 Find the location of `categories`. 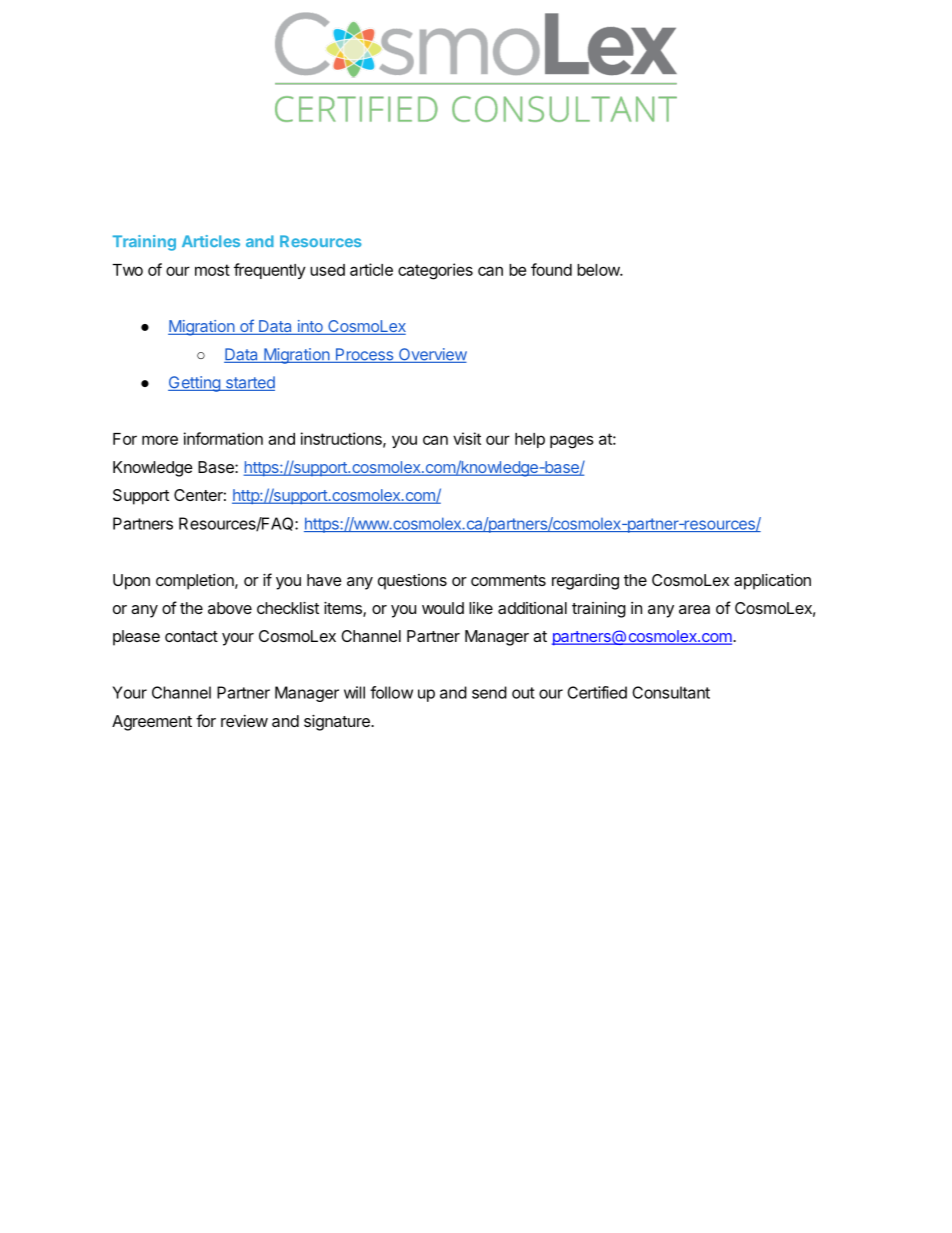

categories is located at coordinates (435, 271).
